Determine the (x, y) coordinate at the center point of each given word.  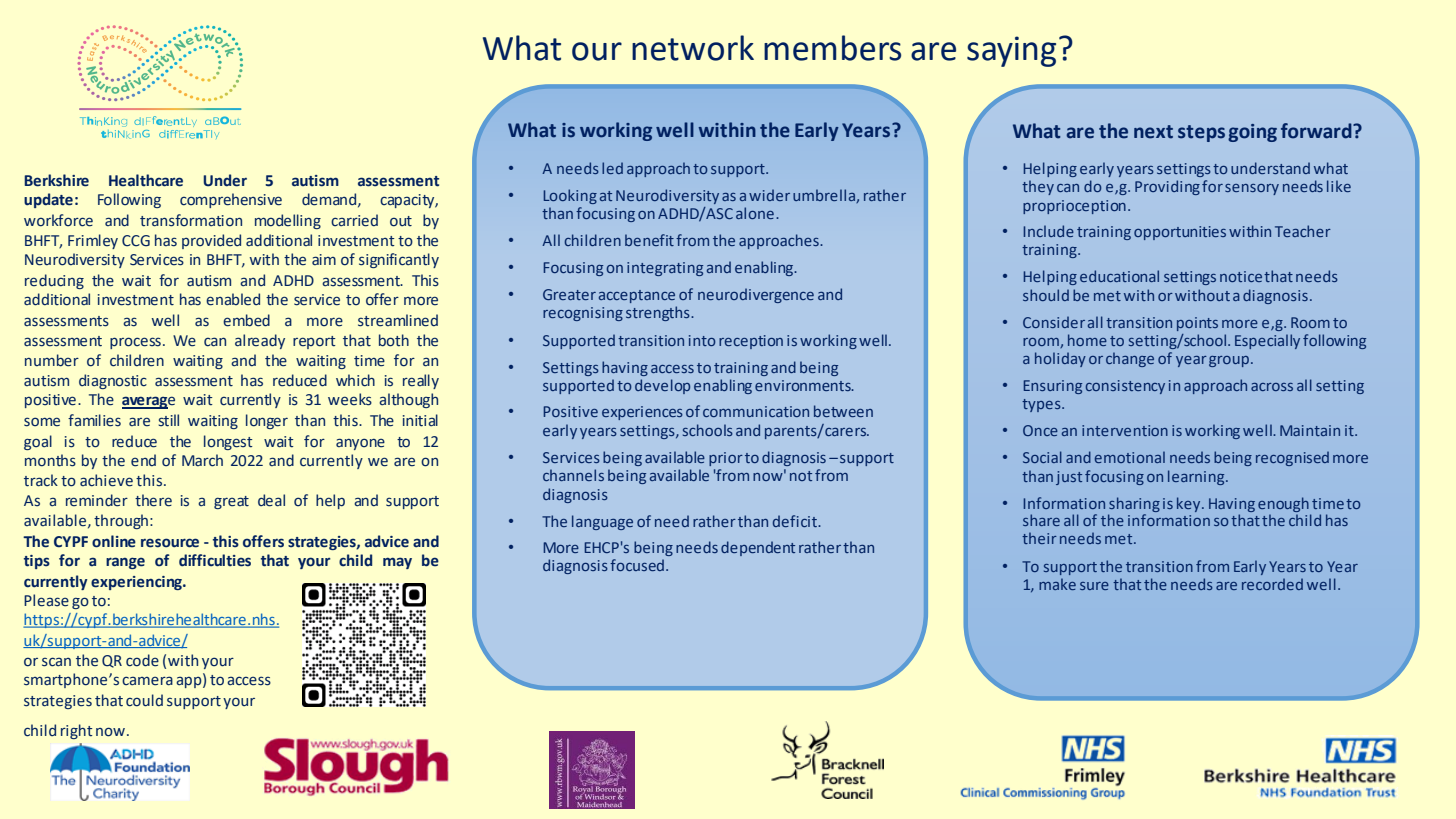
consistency (1125, 387)
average (148, 402)
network (693, 48)
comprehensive (231, 200)
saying (1011, 51)
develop (662, 386)
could (144, 700)
